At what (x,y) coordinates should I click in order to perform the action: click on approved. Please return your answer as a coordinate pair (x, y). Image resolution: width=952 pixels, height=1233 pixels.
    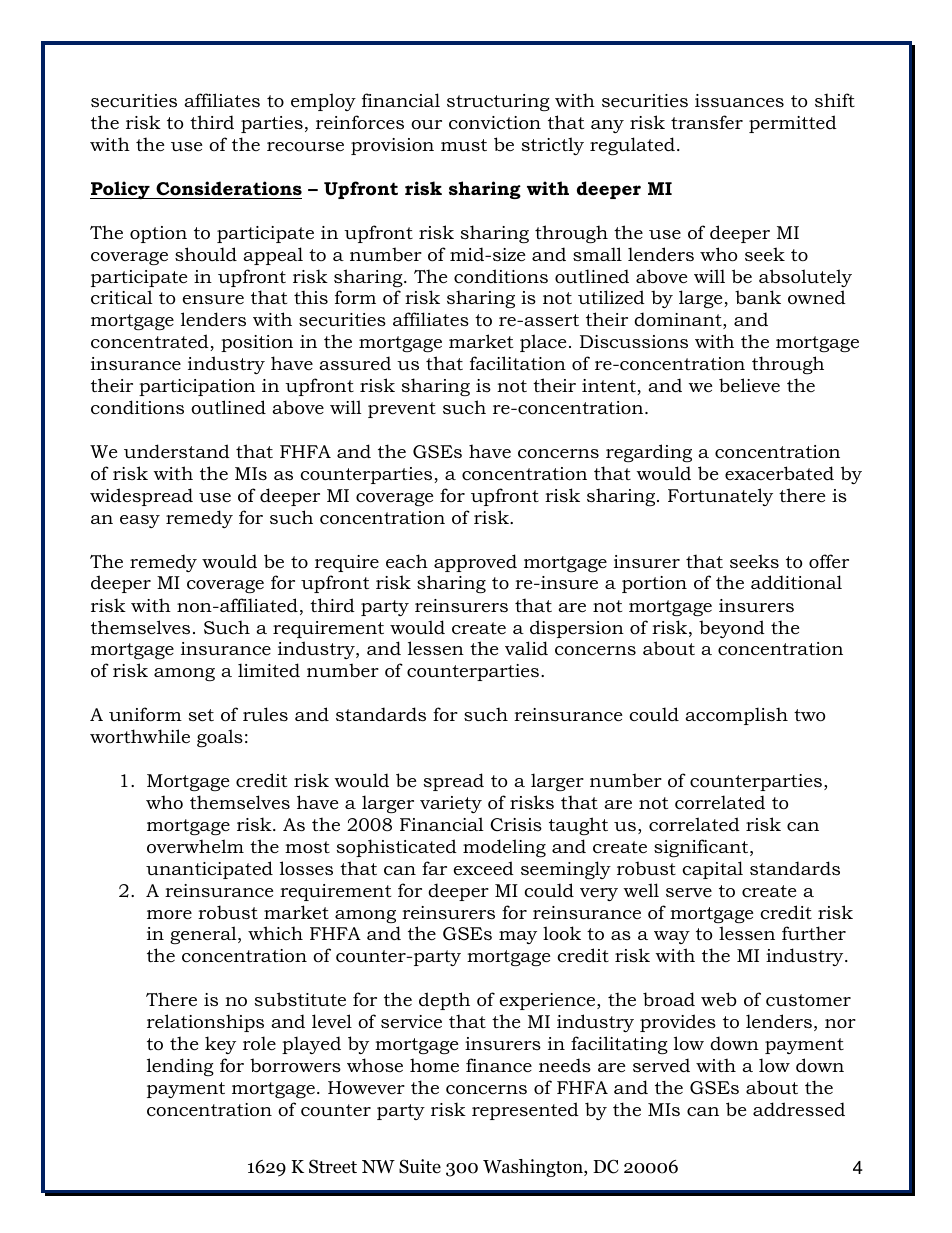
    Looking at the image, I should click on (475, 563).
